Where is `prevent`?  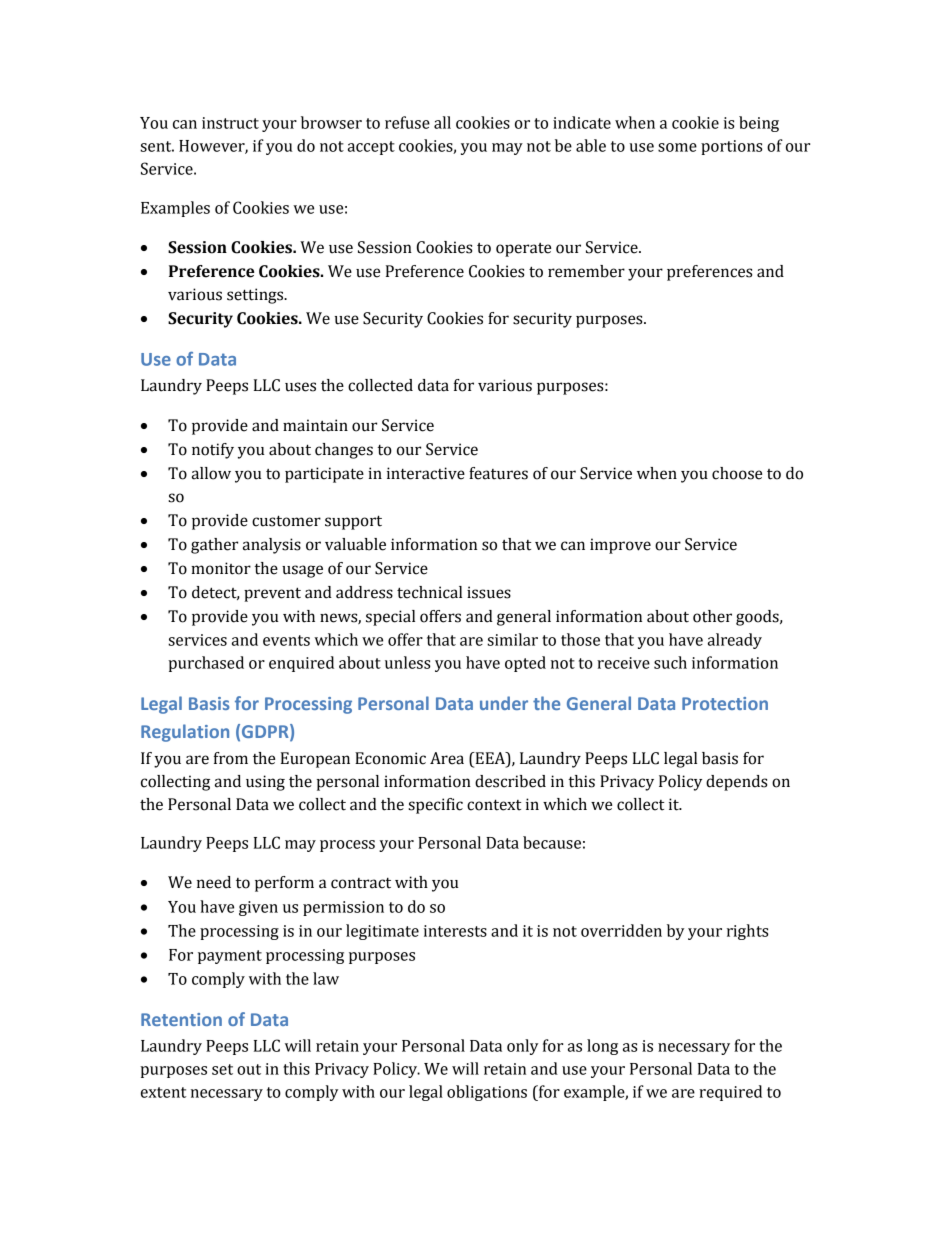 prevent is located at coordinates (272, 594).
